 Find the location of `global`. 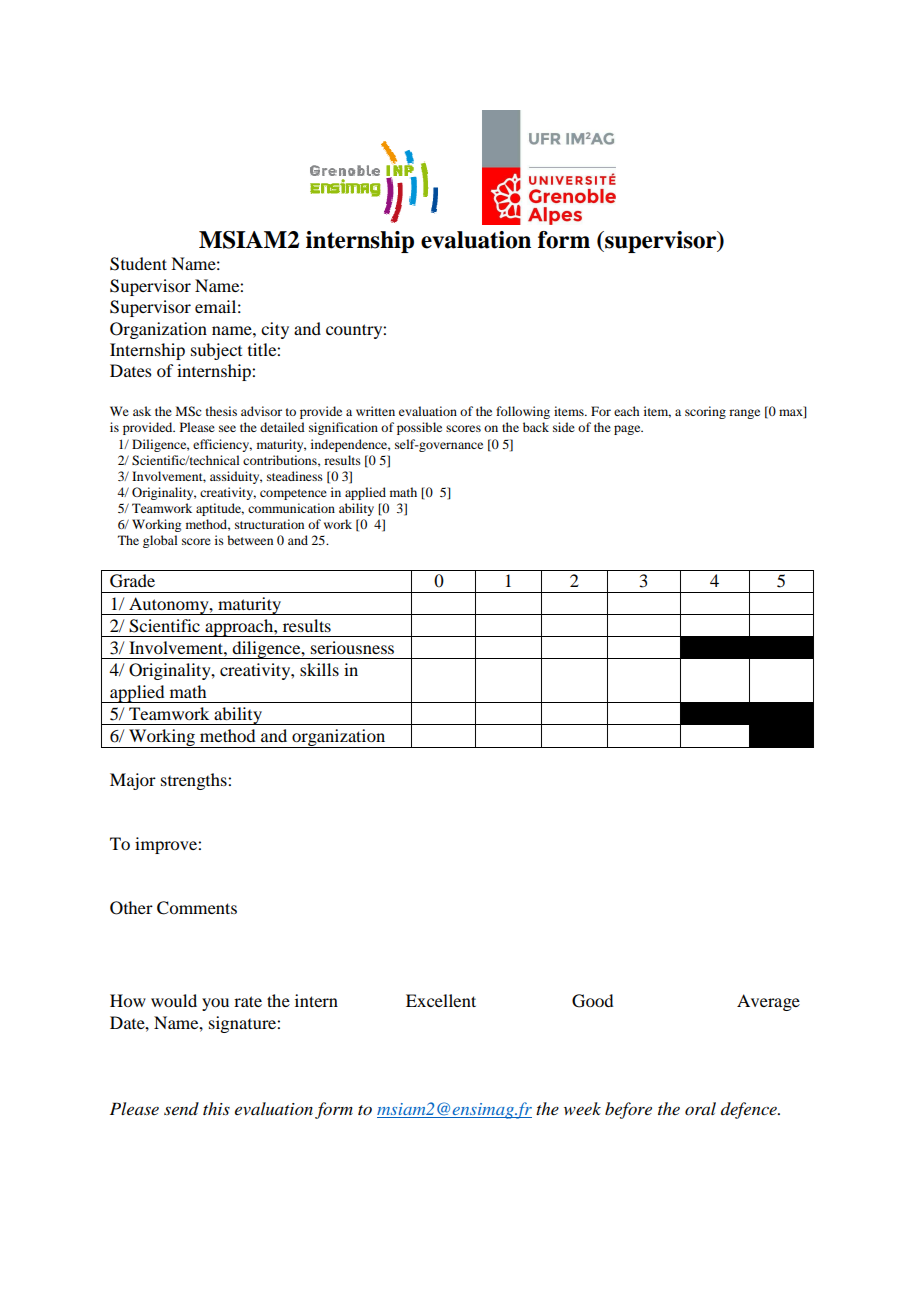

global is located at coordinates (160, 541).
